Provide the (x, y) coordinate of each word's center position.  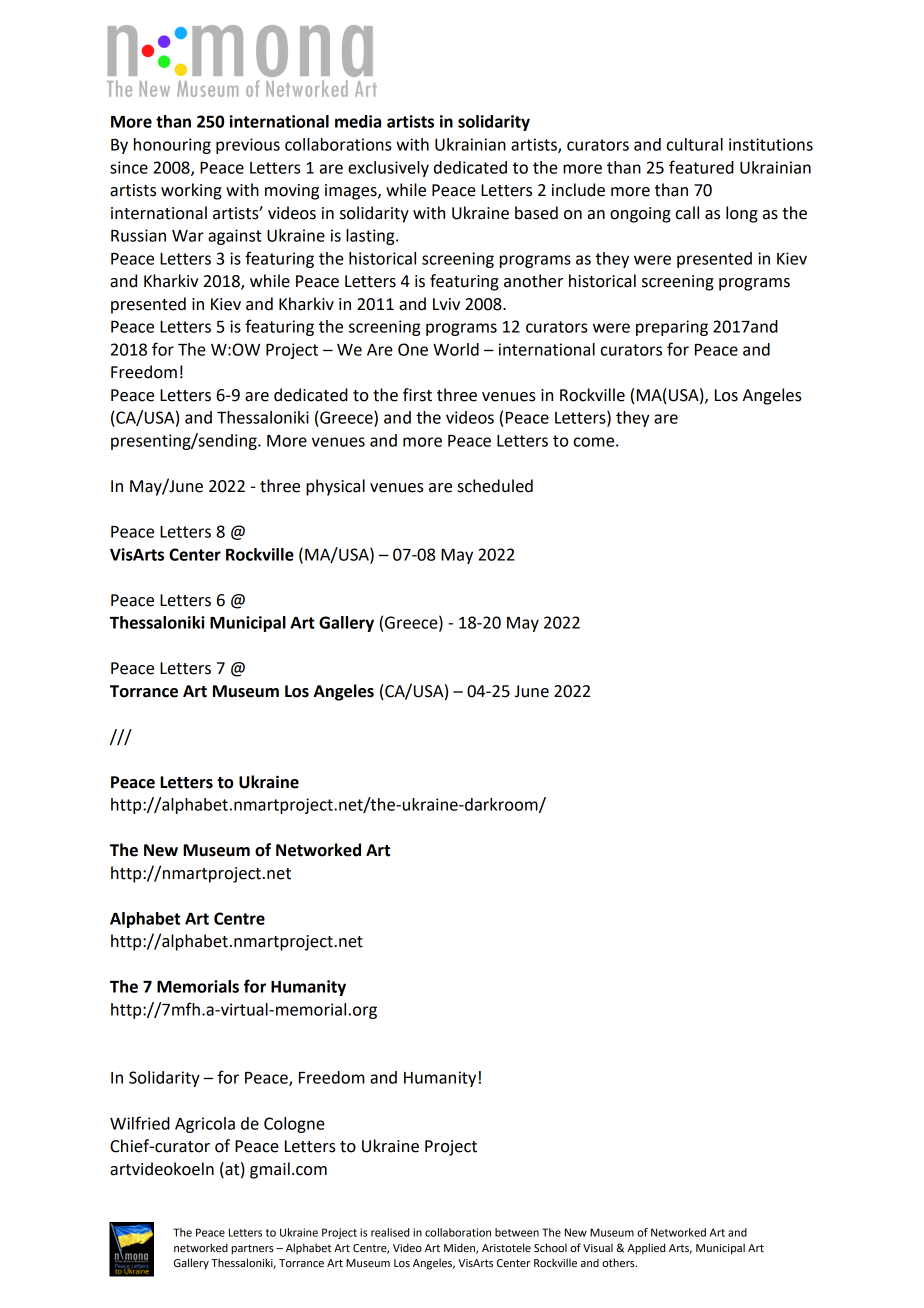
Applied (646, 1249)
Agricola (205, 1125)
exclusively (388, 169)
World (456, 349)
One (413, 349)
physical (335, 487)
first (417, 395)
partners (252, 1249)
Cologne (294, 1125)
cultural (695, 144)
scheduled (495, 486)
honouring (172, 146)
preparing (672, 328)
